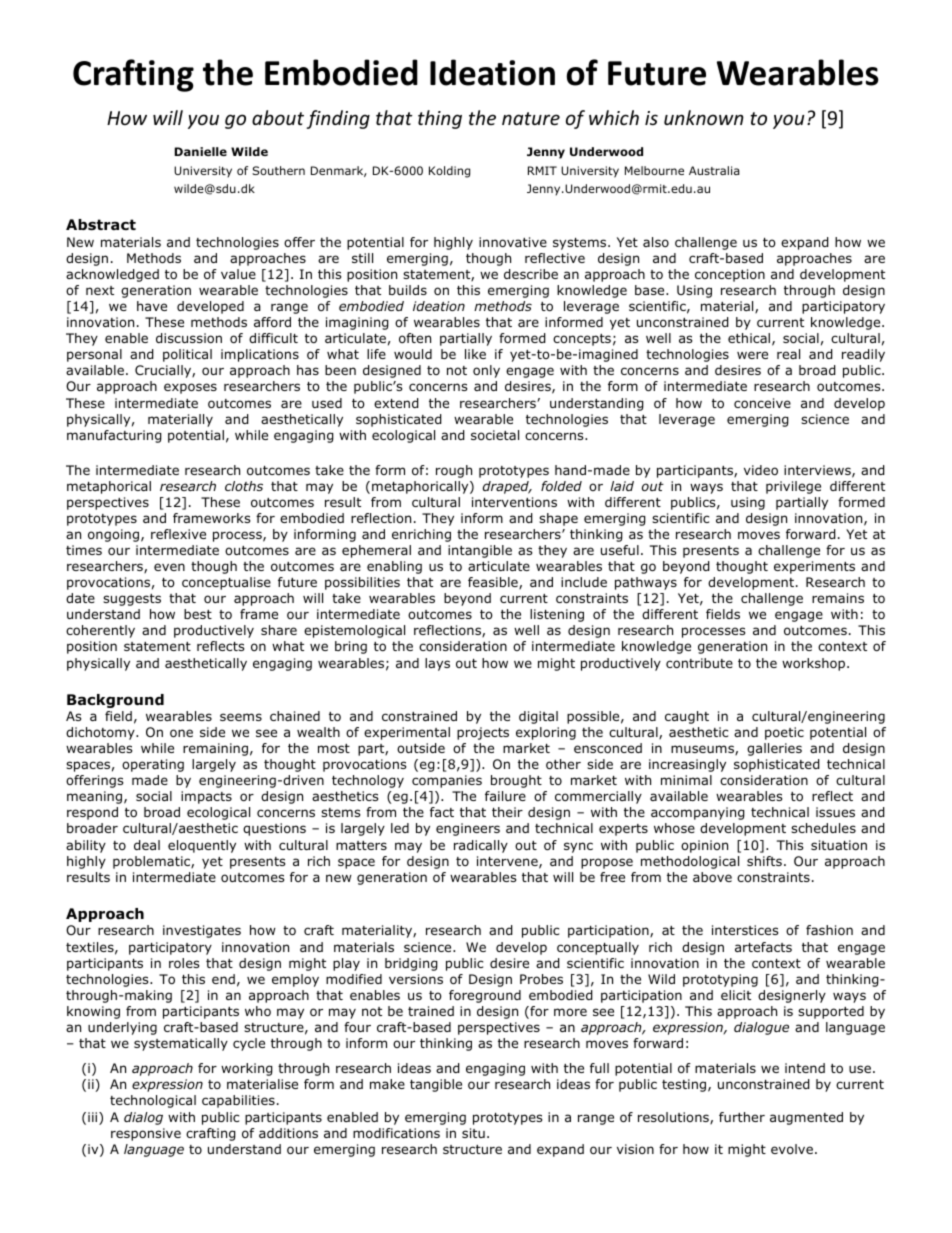 The width and height of the document is (952, 1233). I want to click on best, so click(198, 614).
